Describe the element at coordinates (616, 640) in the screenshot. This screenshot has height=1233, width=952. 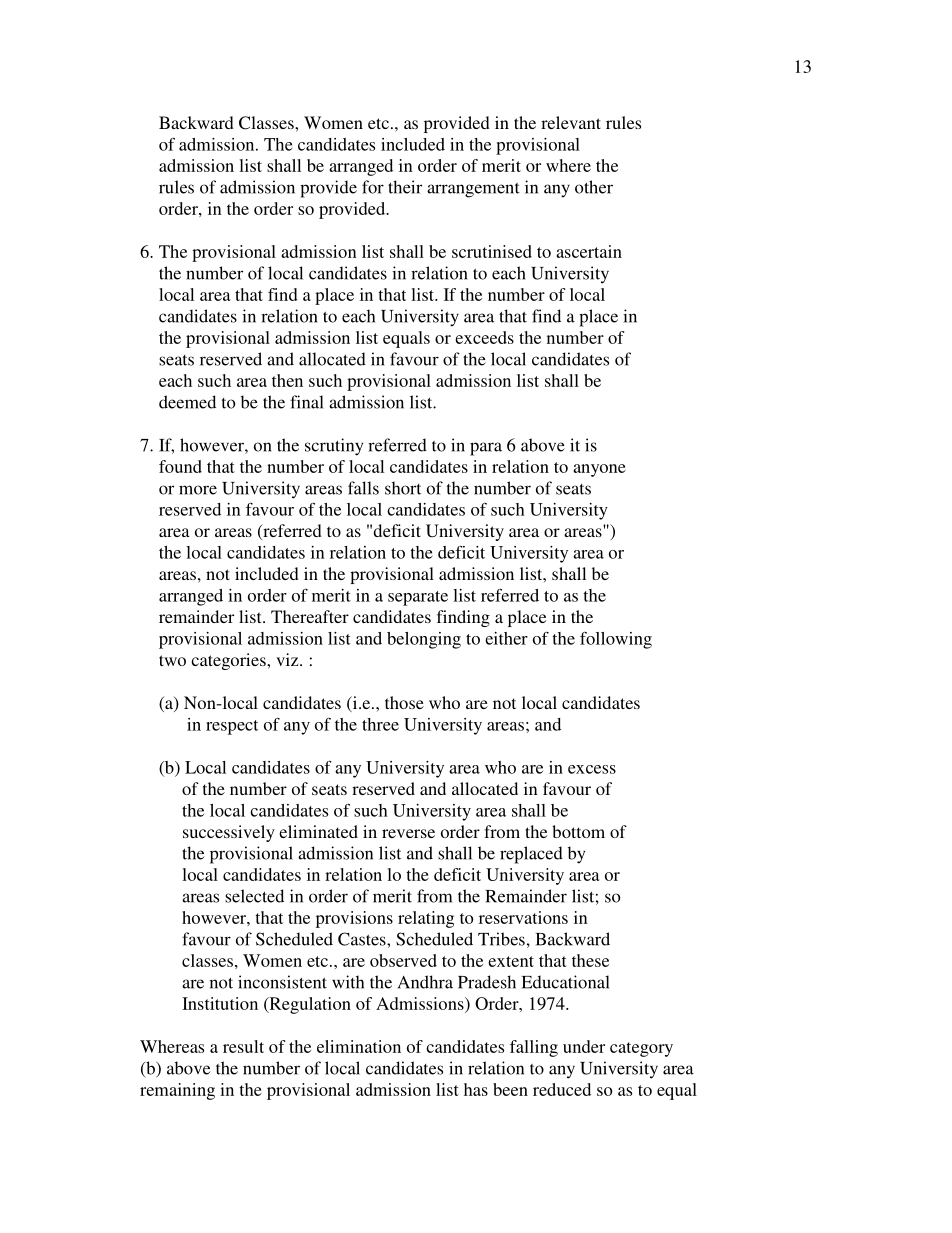
I see `following` at that location.
